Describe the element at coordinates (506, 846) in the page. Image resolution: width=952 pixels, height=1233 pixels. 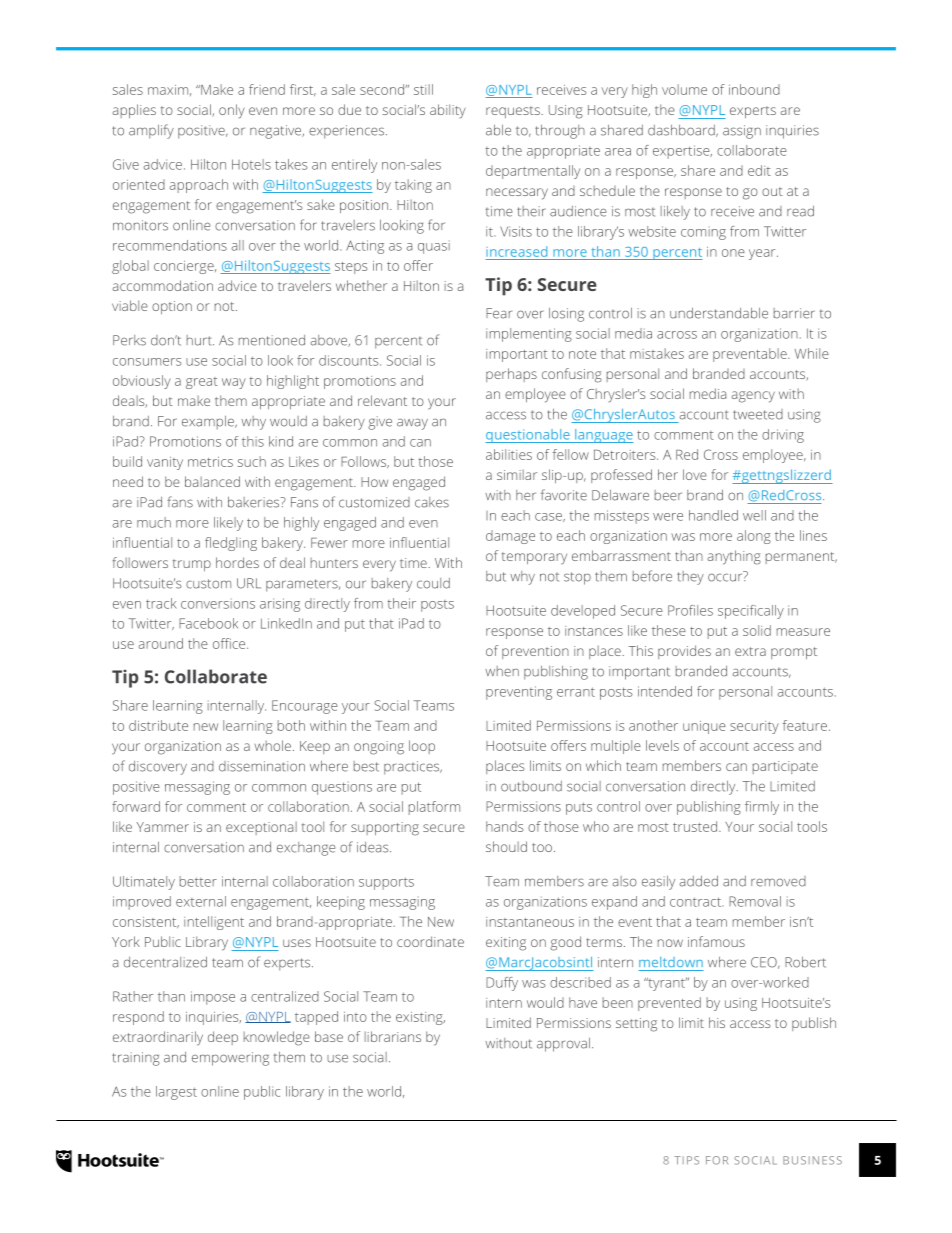
I see `should` at that location.
